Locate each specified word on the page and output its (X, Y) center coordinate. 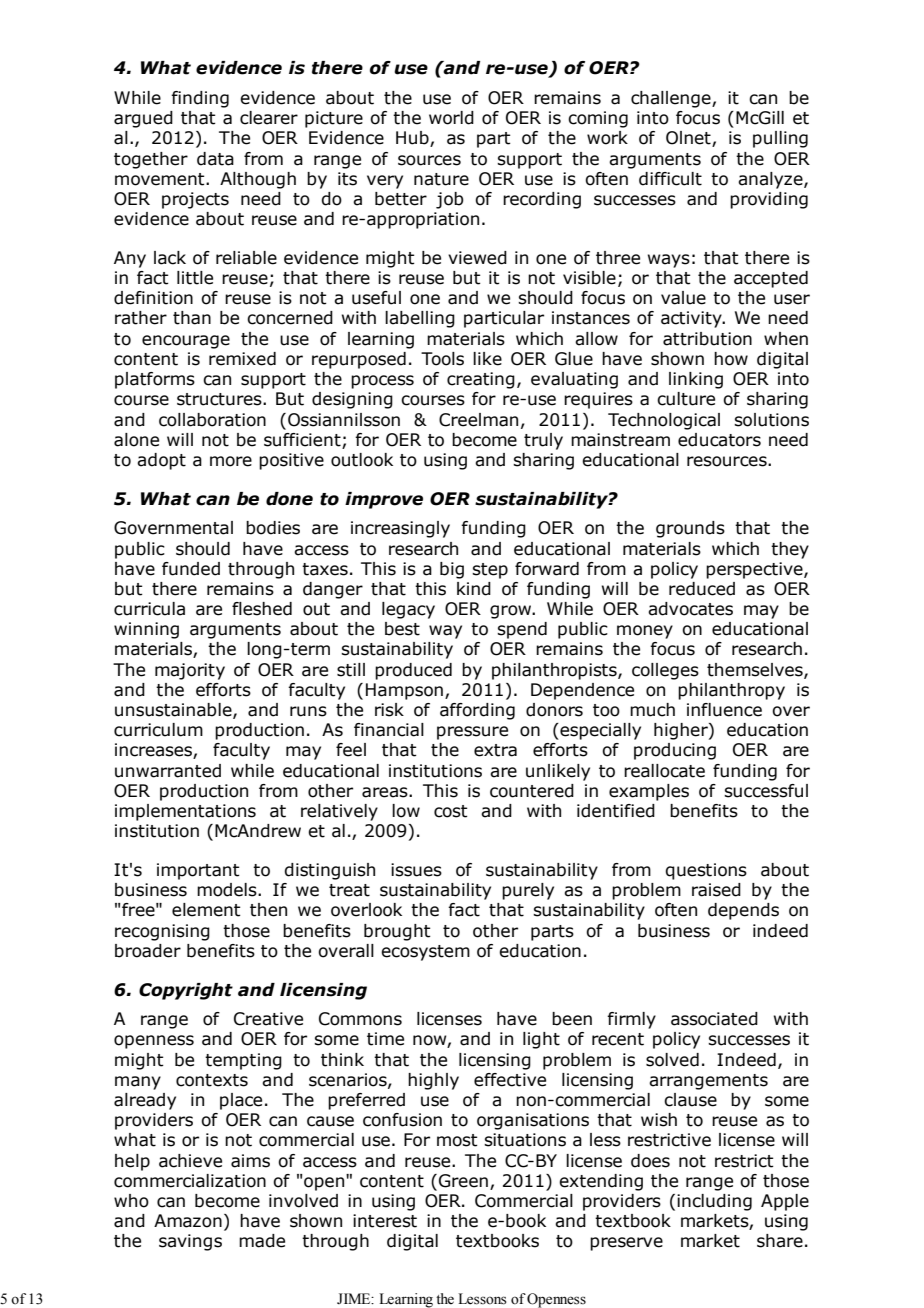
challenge (672, 99)
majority (190, 671)
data (215, 159)
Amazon (188, 1221)
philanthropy (731, 691)
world (451, 118)
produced (413, 671)
